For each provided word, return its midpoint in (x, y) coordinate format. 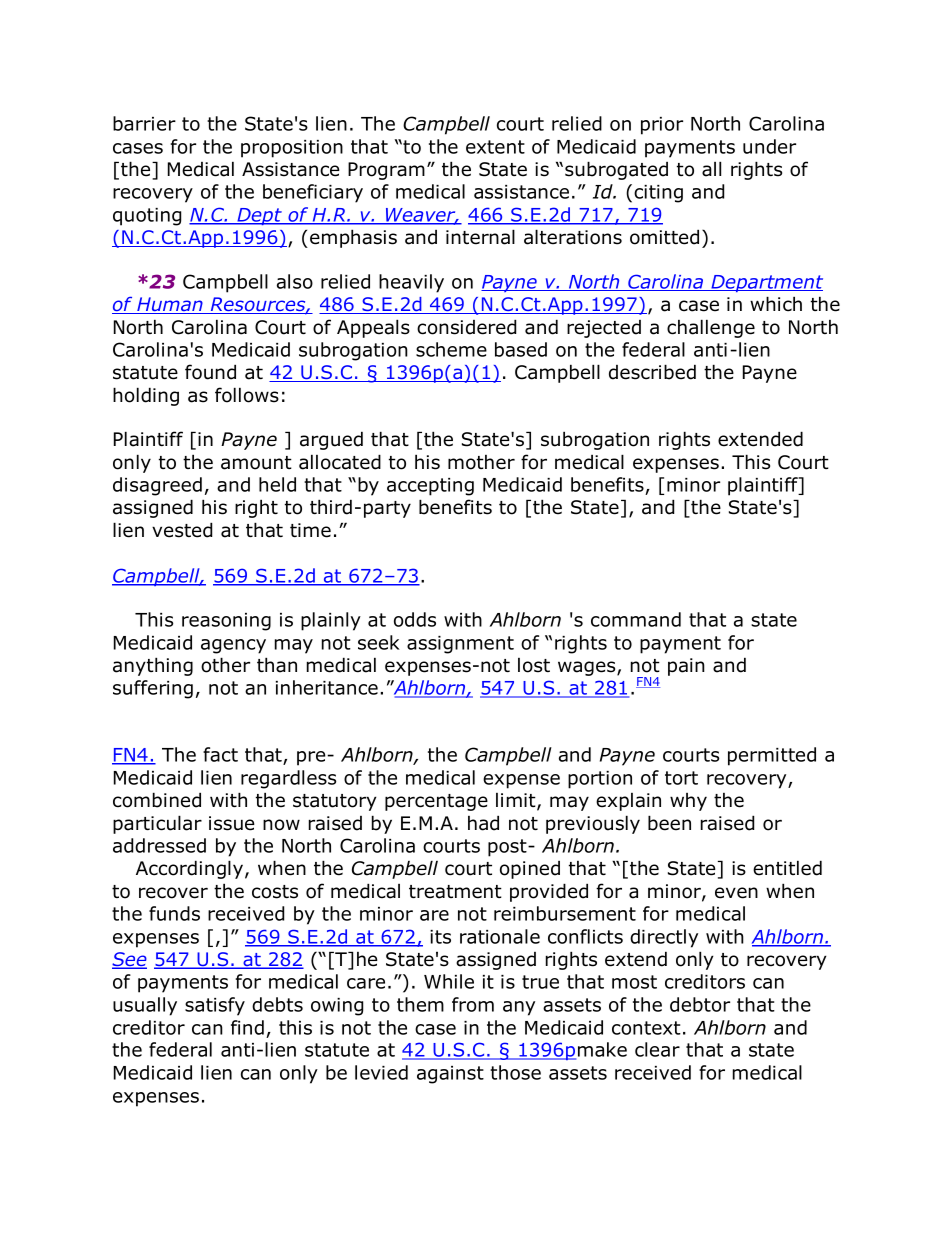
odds (415, 619)
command (636, 619)
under (769, 146)
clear (657, 1049)
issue (232, 823)
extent (495, 147)
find (247, 1027)
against (450, 1075)
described (652, 372)
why (688, 802)
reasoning (226, 622)
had (483, 823)
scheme (451, 349)
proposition (292, 149)
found (210, 372)
